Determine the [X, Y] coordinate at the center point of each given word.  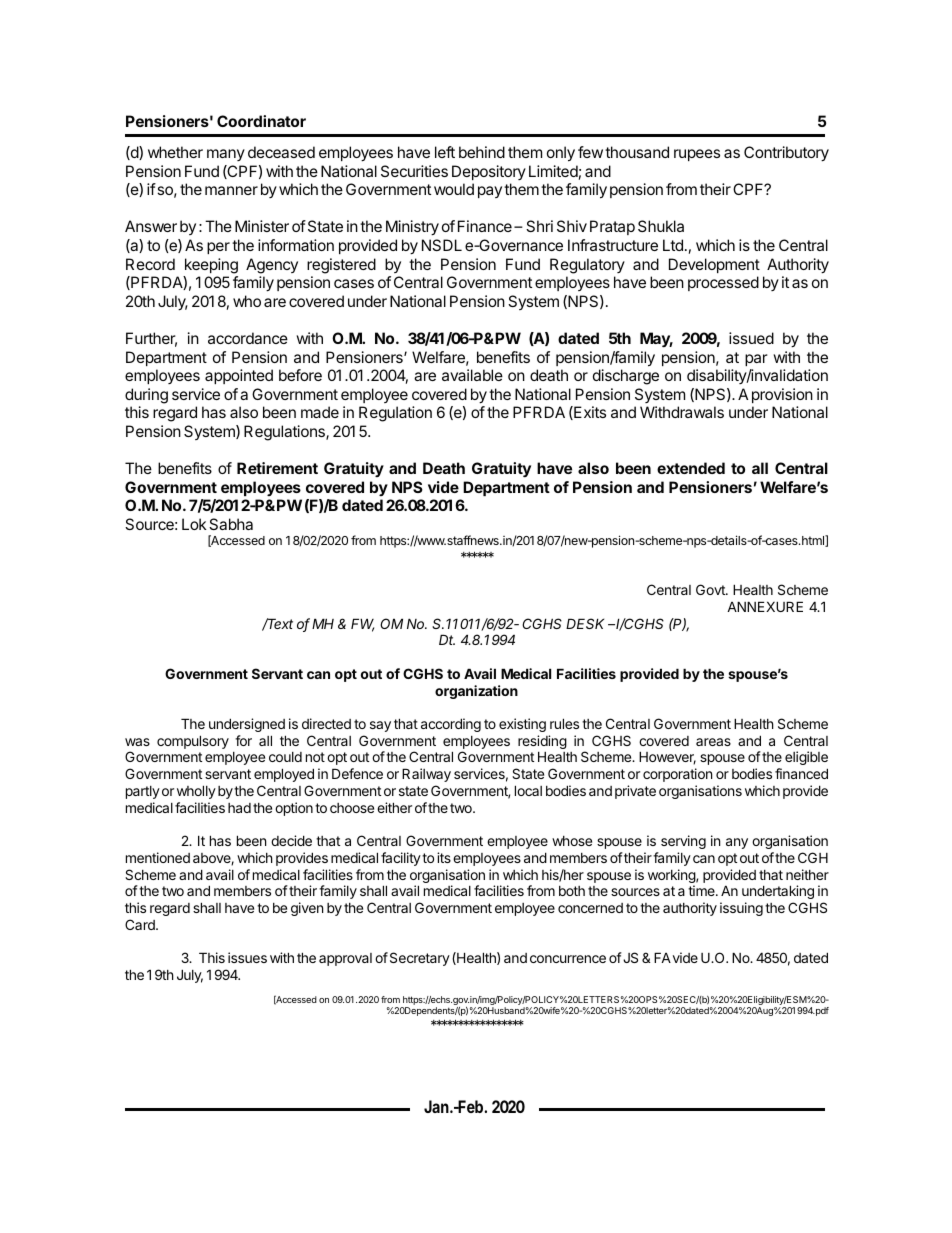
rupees [697, 155]
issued [751, 338]
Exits [589, 413]
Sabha [231, 524]
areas [713, 742]
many [226, 155]
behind [482, 152]
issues [247, 957]
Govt [711, 589]
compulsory [193, 742]
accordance [248, 338]
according [451, 725]
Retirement [277, 468]
